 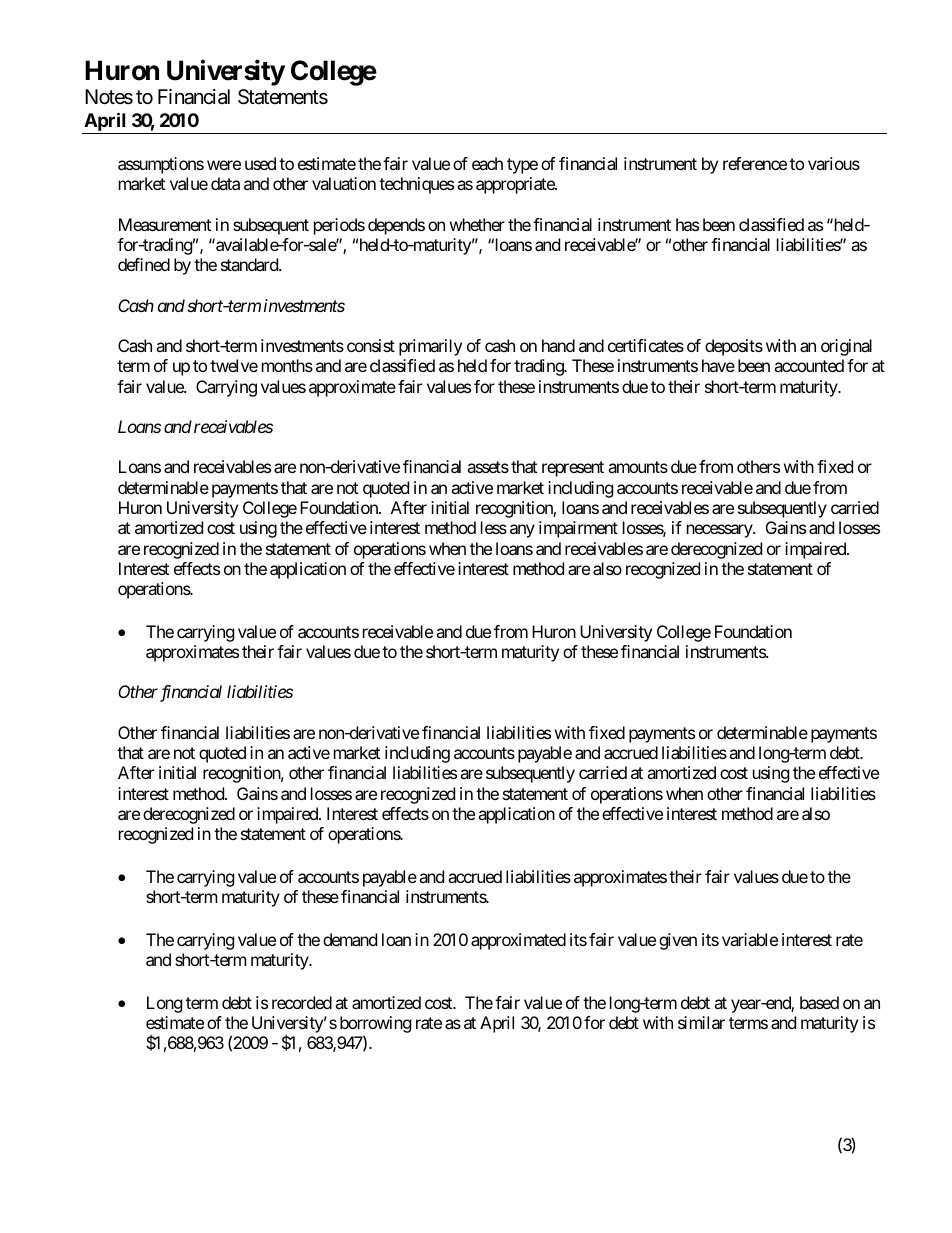 I want to click on any, so click(x=522, y=531).
